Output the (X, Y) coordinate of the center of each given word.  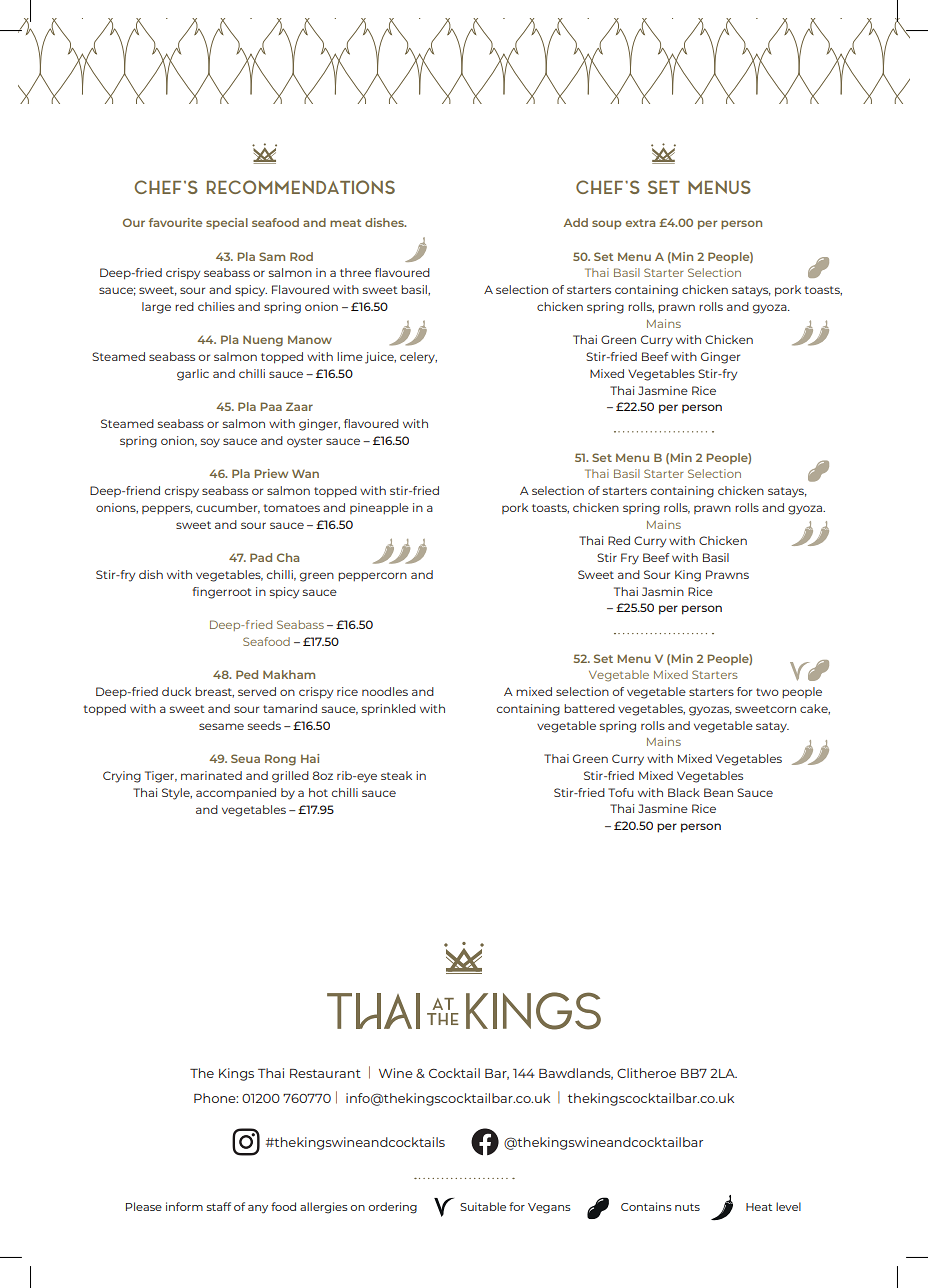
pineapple (379, 508)
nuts (687, 1207)
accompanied (236, 794)
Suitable (483, 1206)
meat (345, 223)
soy (210, 443)
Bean (718, 792)
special (227, 223)
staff (219, 1206)
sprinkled (389, 710)
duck (176, 691)
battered (589, 708)
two (767, 692)
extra (640, 223)
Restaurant (325, 1073)
